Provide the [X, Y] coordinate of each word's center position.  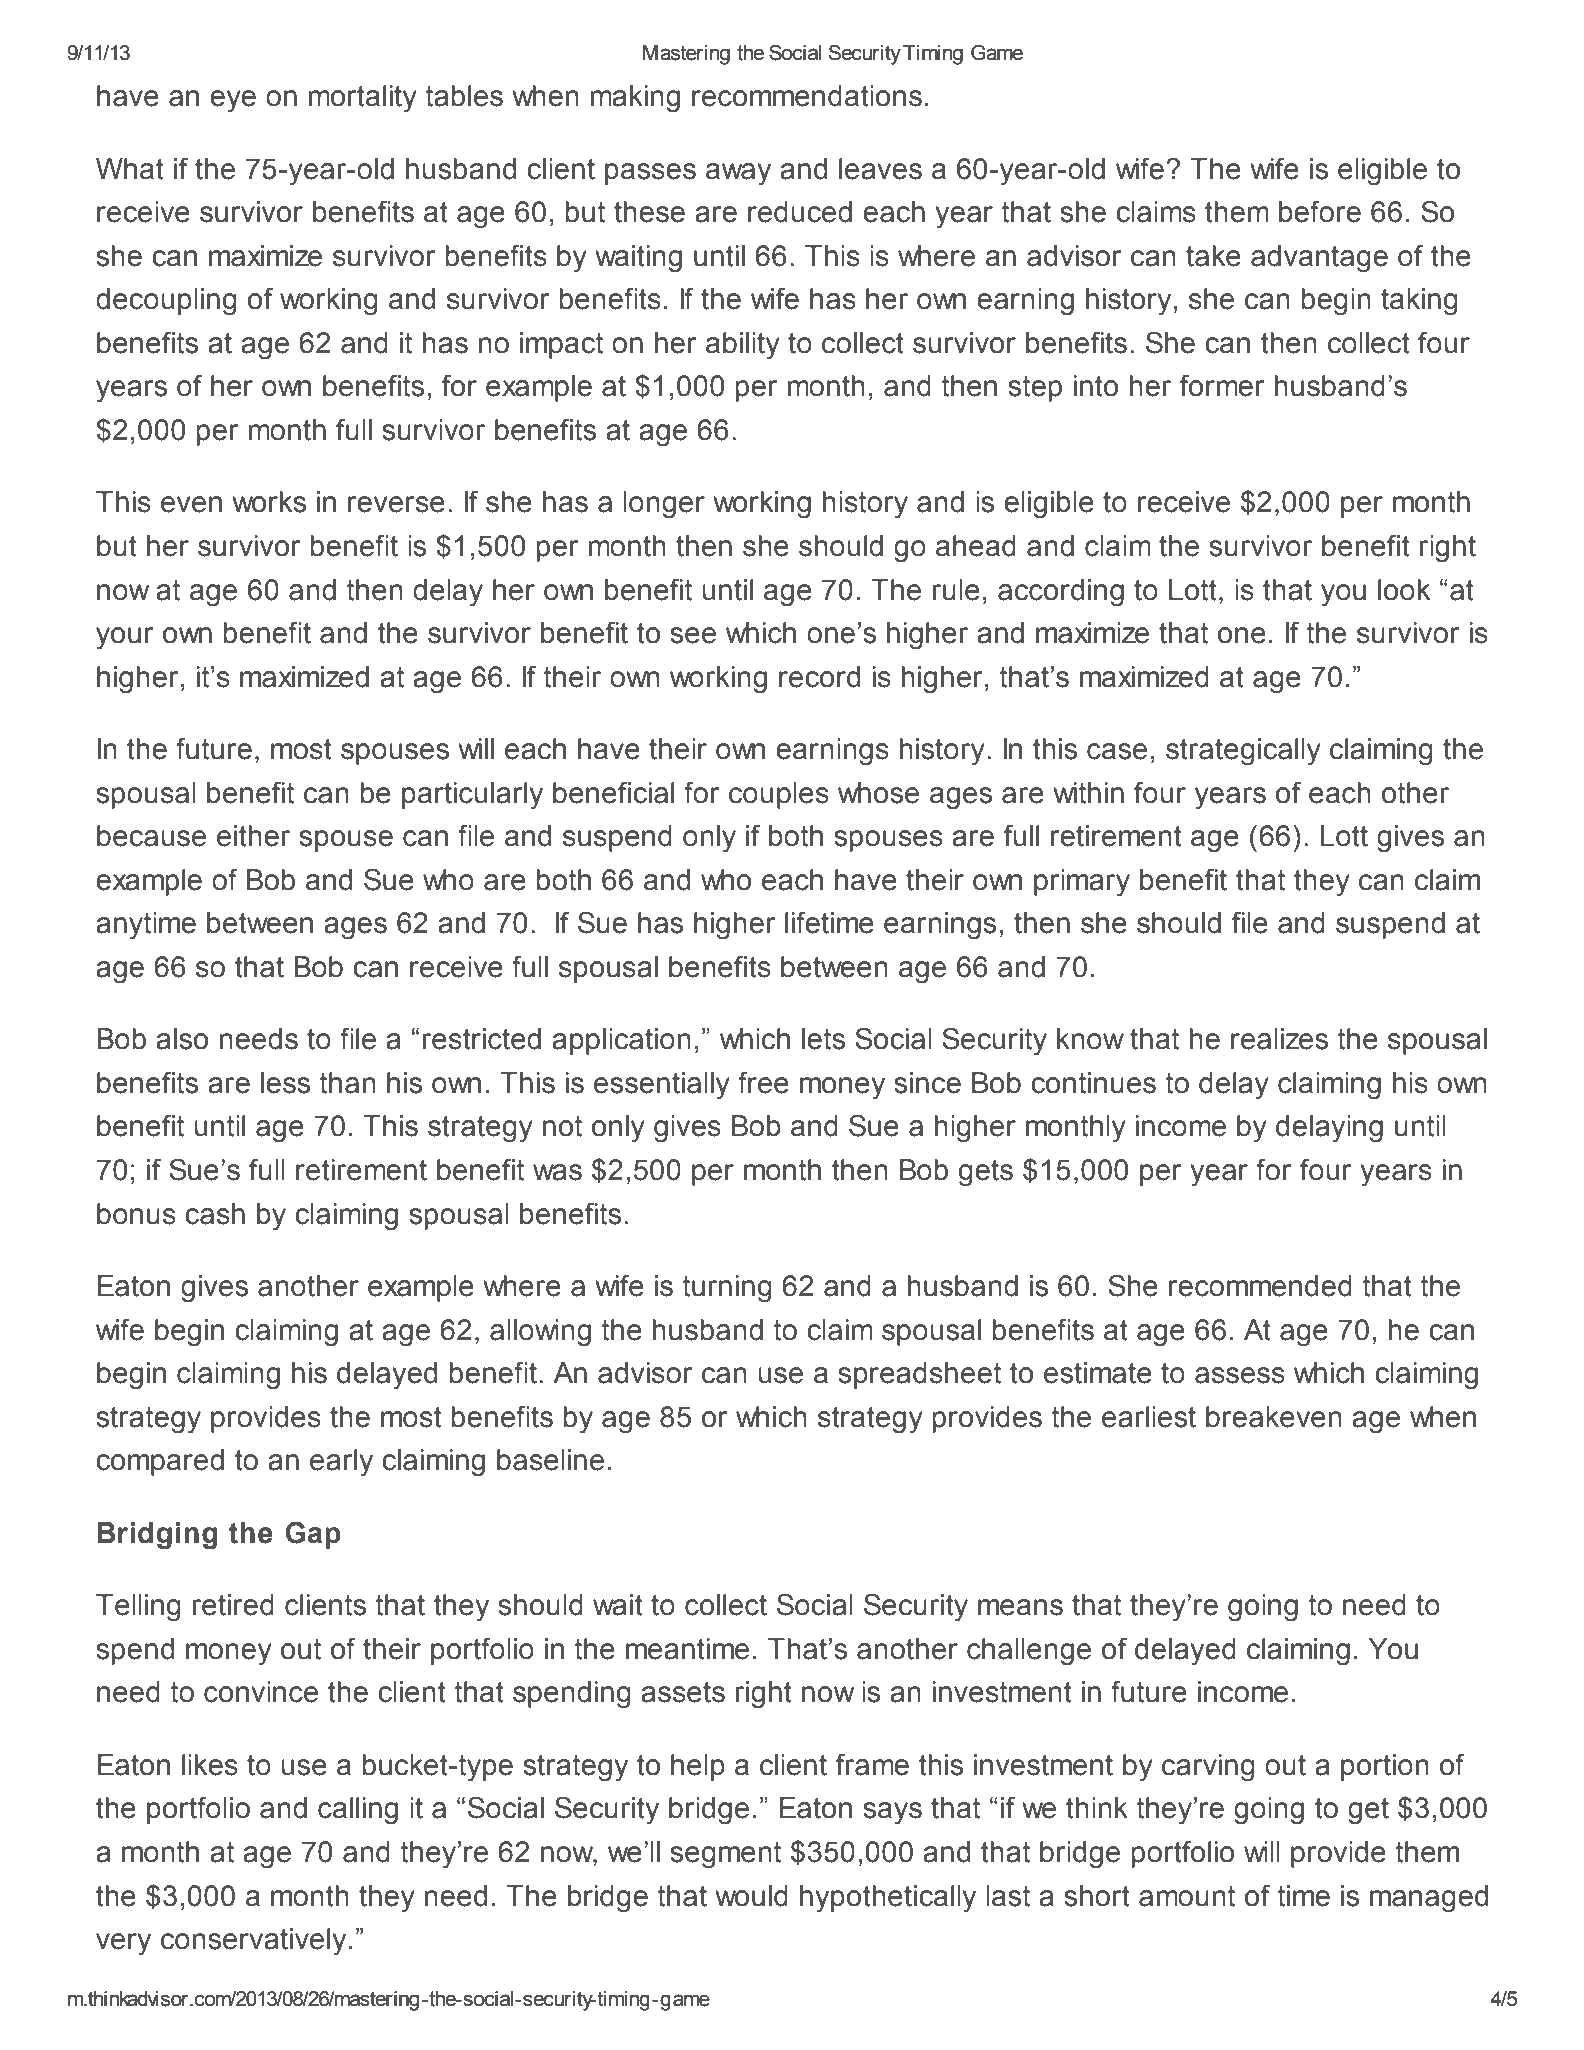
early [341, 1463]
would [751, 1896]
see [693, 635]
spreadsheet [919, 1375]
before [1320, 211]
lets [823, 1039]
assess [1240, 1375]
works [269, 502]
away [738, 174]
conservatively [253, 1942]
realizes [1279, 1039]
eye [233, 101]
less [285, 1083]
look [1404, 590]
